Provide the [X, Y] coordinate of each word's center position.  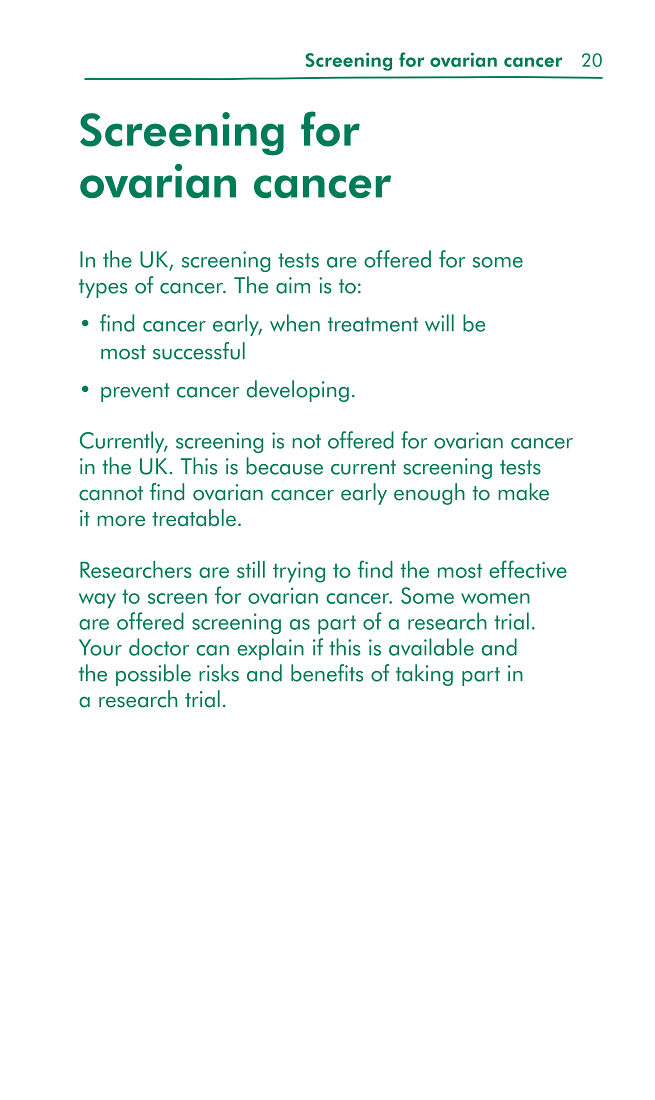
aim [293, 285]
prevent [135, 392]
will [439, 323]
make [523, 492]
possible [153, 675]
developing [298, 391]
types [103, 288]
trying [299, 572]
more [121, 521]
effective [528, 569]
